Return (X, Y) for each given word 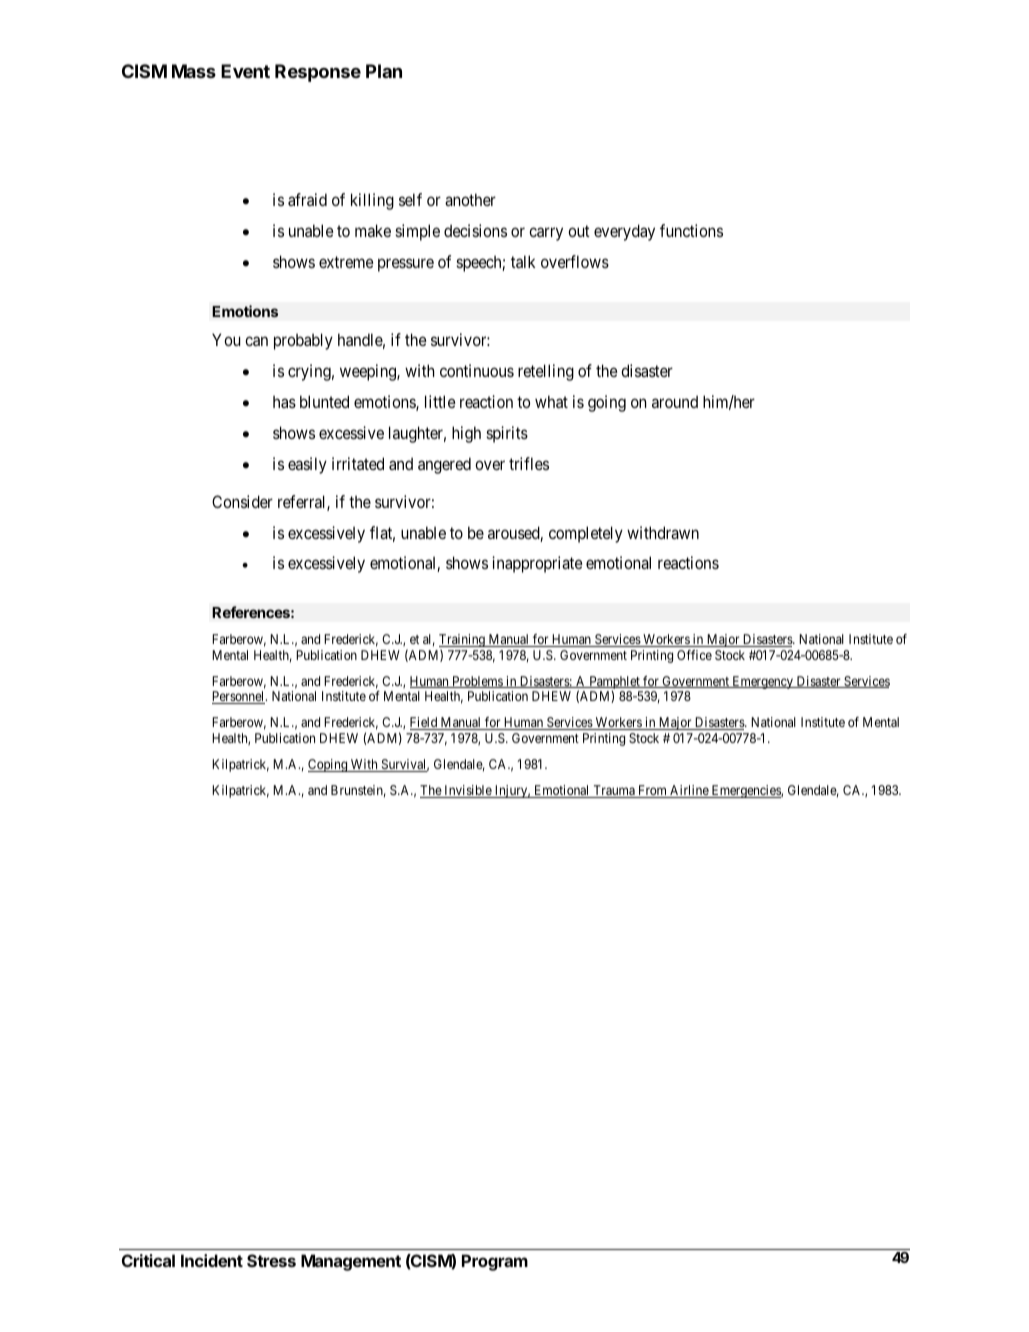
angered (444, 465)
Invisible (468, 791)
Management (351, 1262)
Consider (242, 501)
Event (245, 71)
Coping (329, 765)
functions (691, 230)
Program (495, 1262)
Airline (689, 791)
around (675, 401)
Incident (212, 1260)
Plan (384, 71)
